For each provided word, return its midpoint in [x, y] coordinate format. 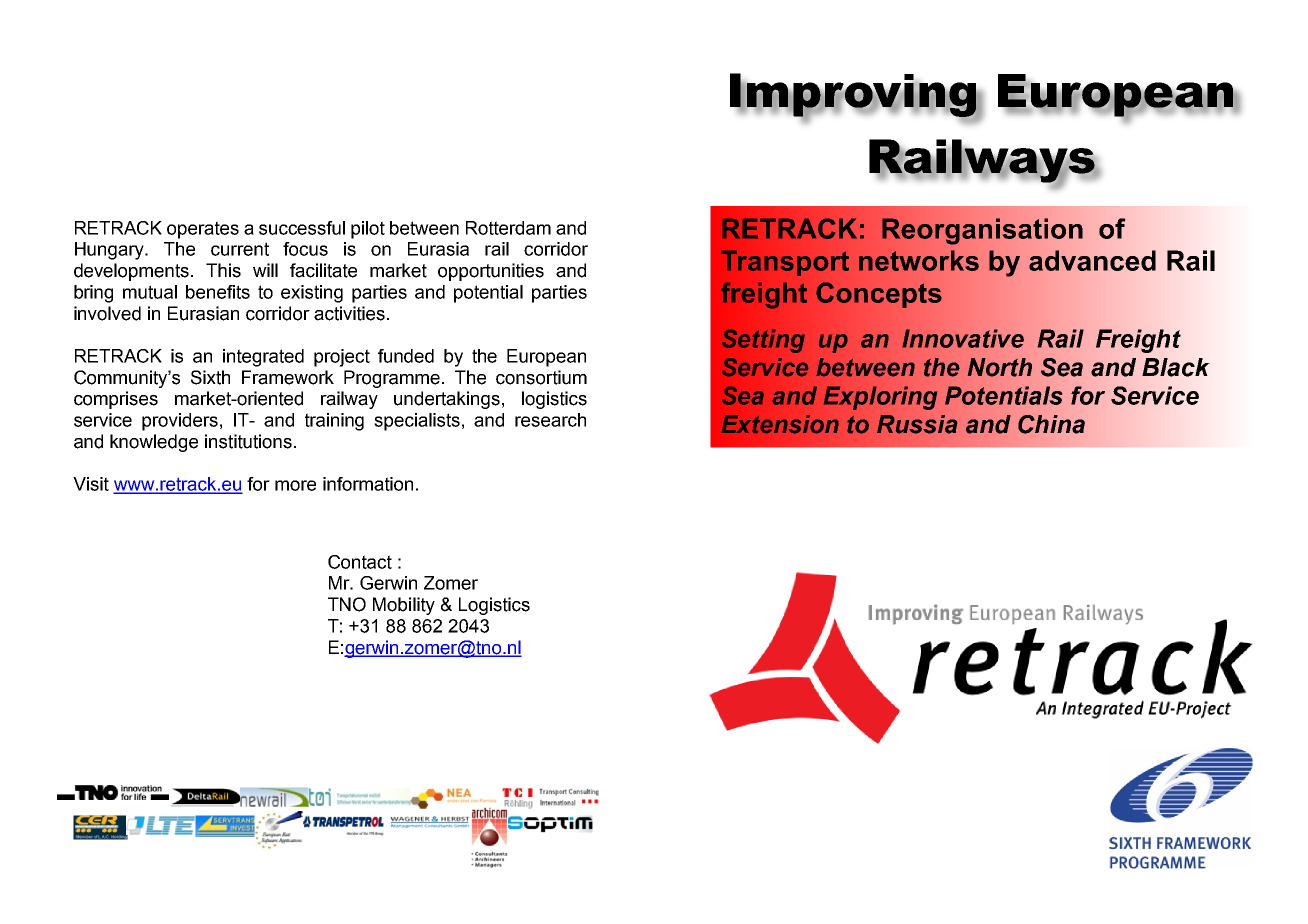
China [1051, 424]
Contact [360, 562]
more [295, 485]
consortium [541, 377]
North [999, 367]
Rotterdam [508, 228]
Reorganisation [982, 231]
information [368, 484]
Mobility [404, 606]
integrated [263, 358]
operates [203, 230]
